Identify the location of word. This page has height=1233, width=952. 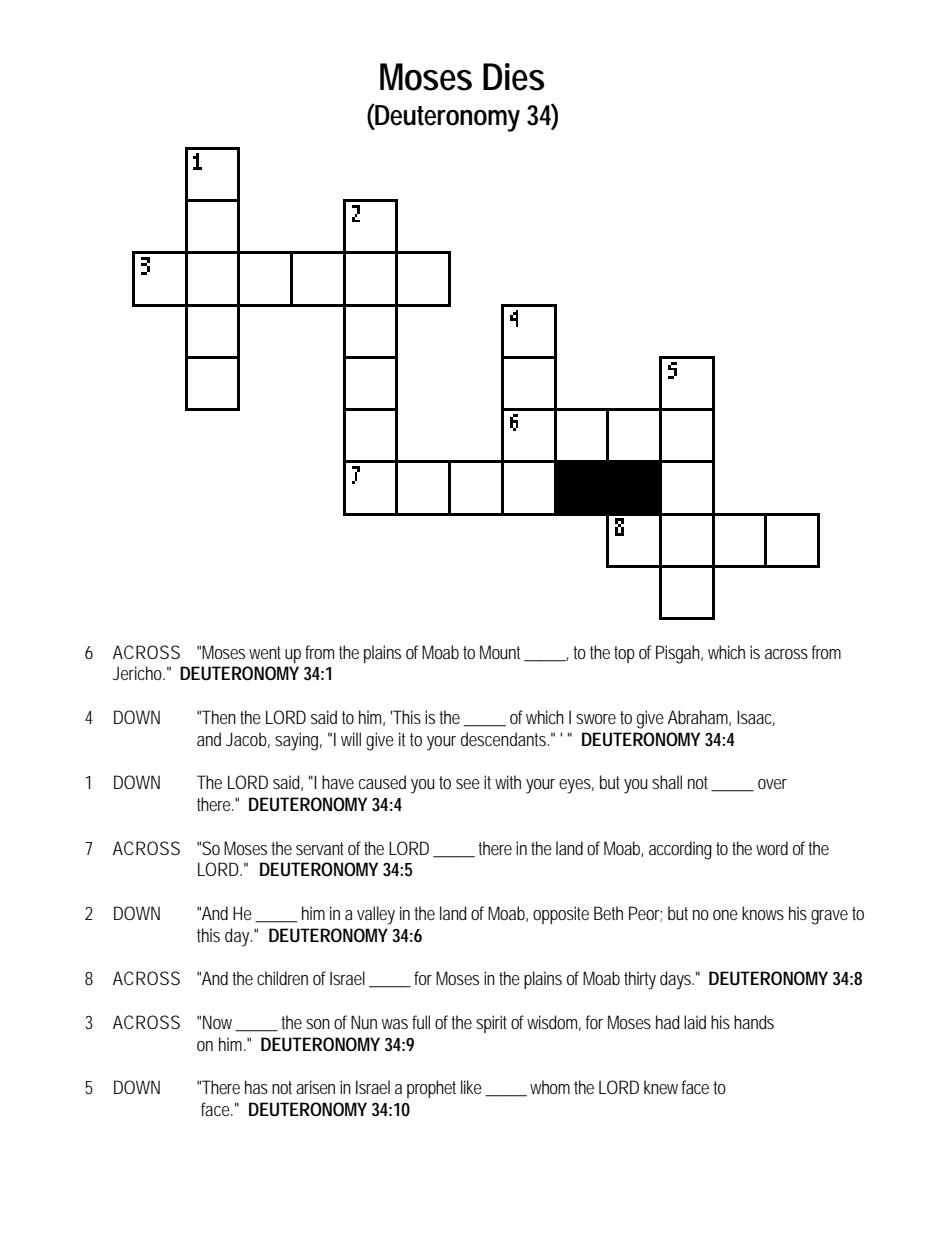
(772, 848).
